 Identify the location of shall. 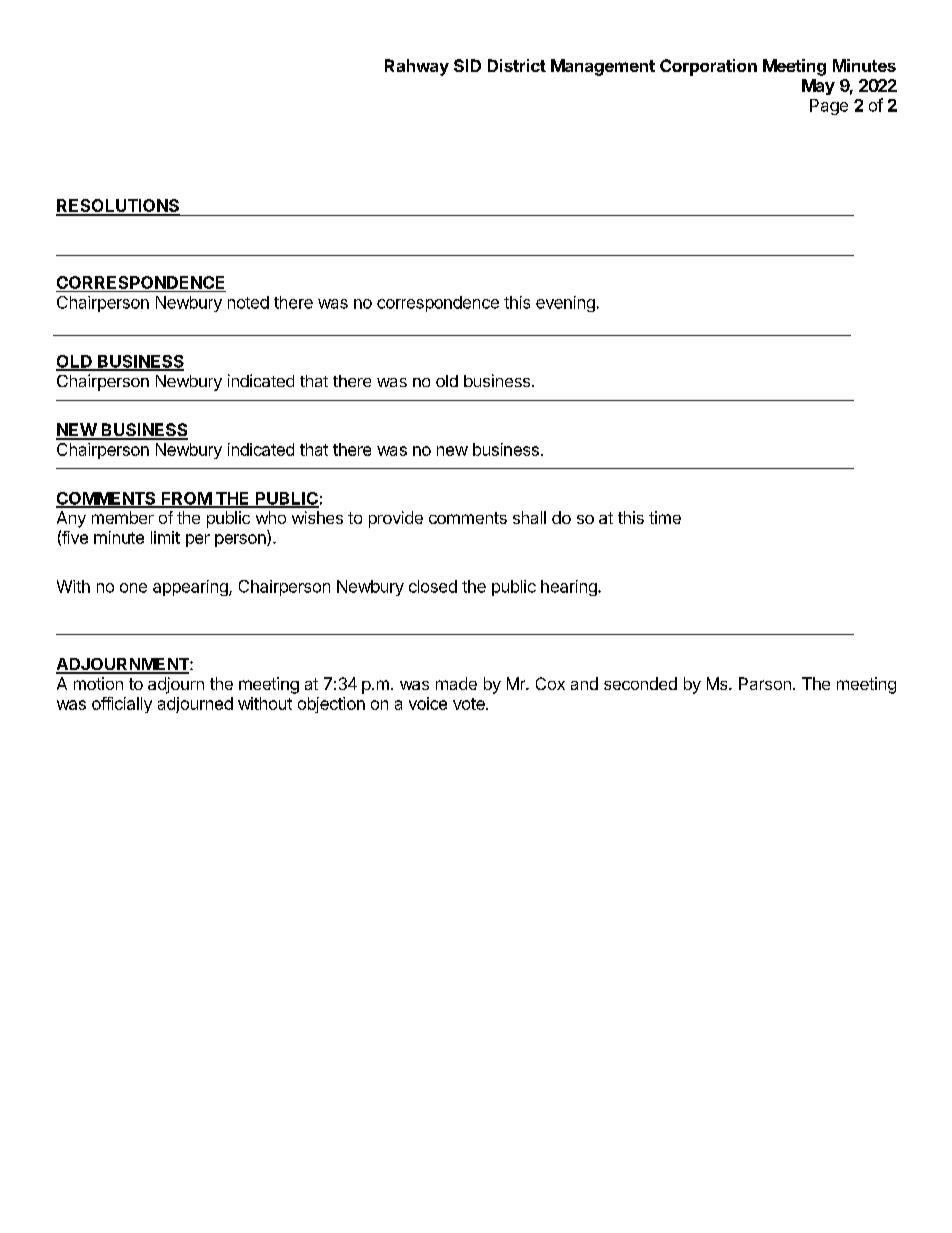
(529, 517).
